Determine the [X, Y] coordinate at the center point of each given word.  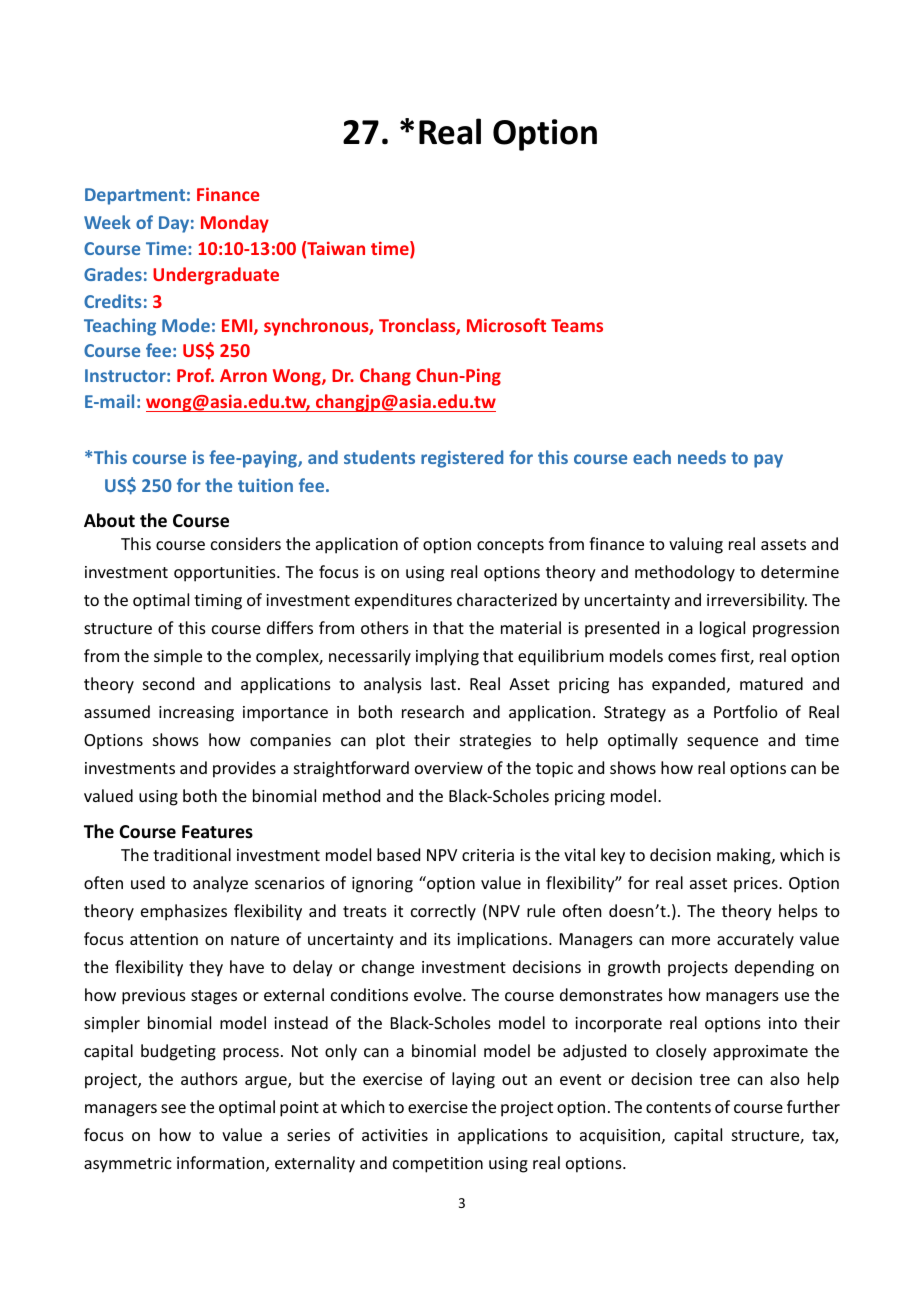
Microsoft [506, 325]
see [173, 1108]
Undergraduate [216, 276]
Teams [577, 325]
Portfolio [746, 711]
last [445, 683]
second [168, 683]
